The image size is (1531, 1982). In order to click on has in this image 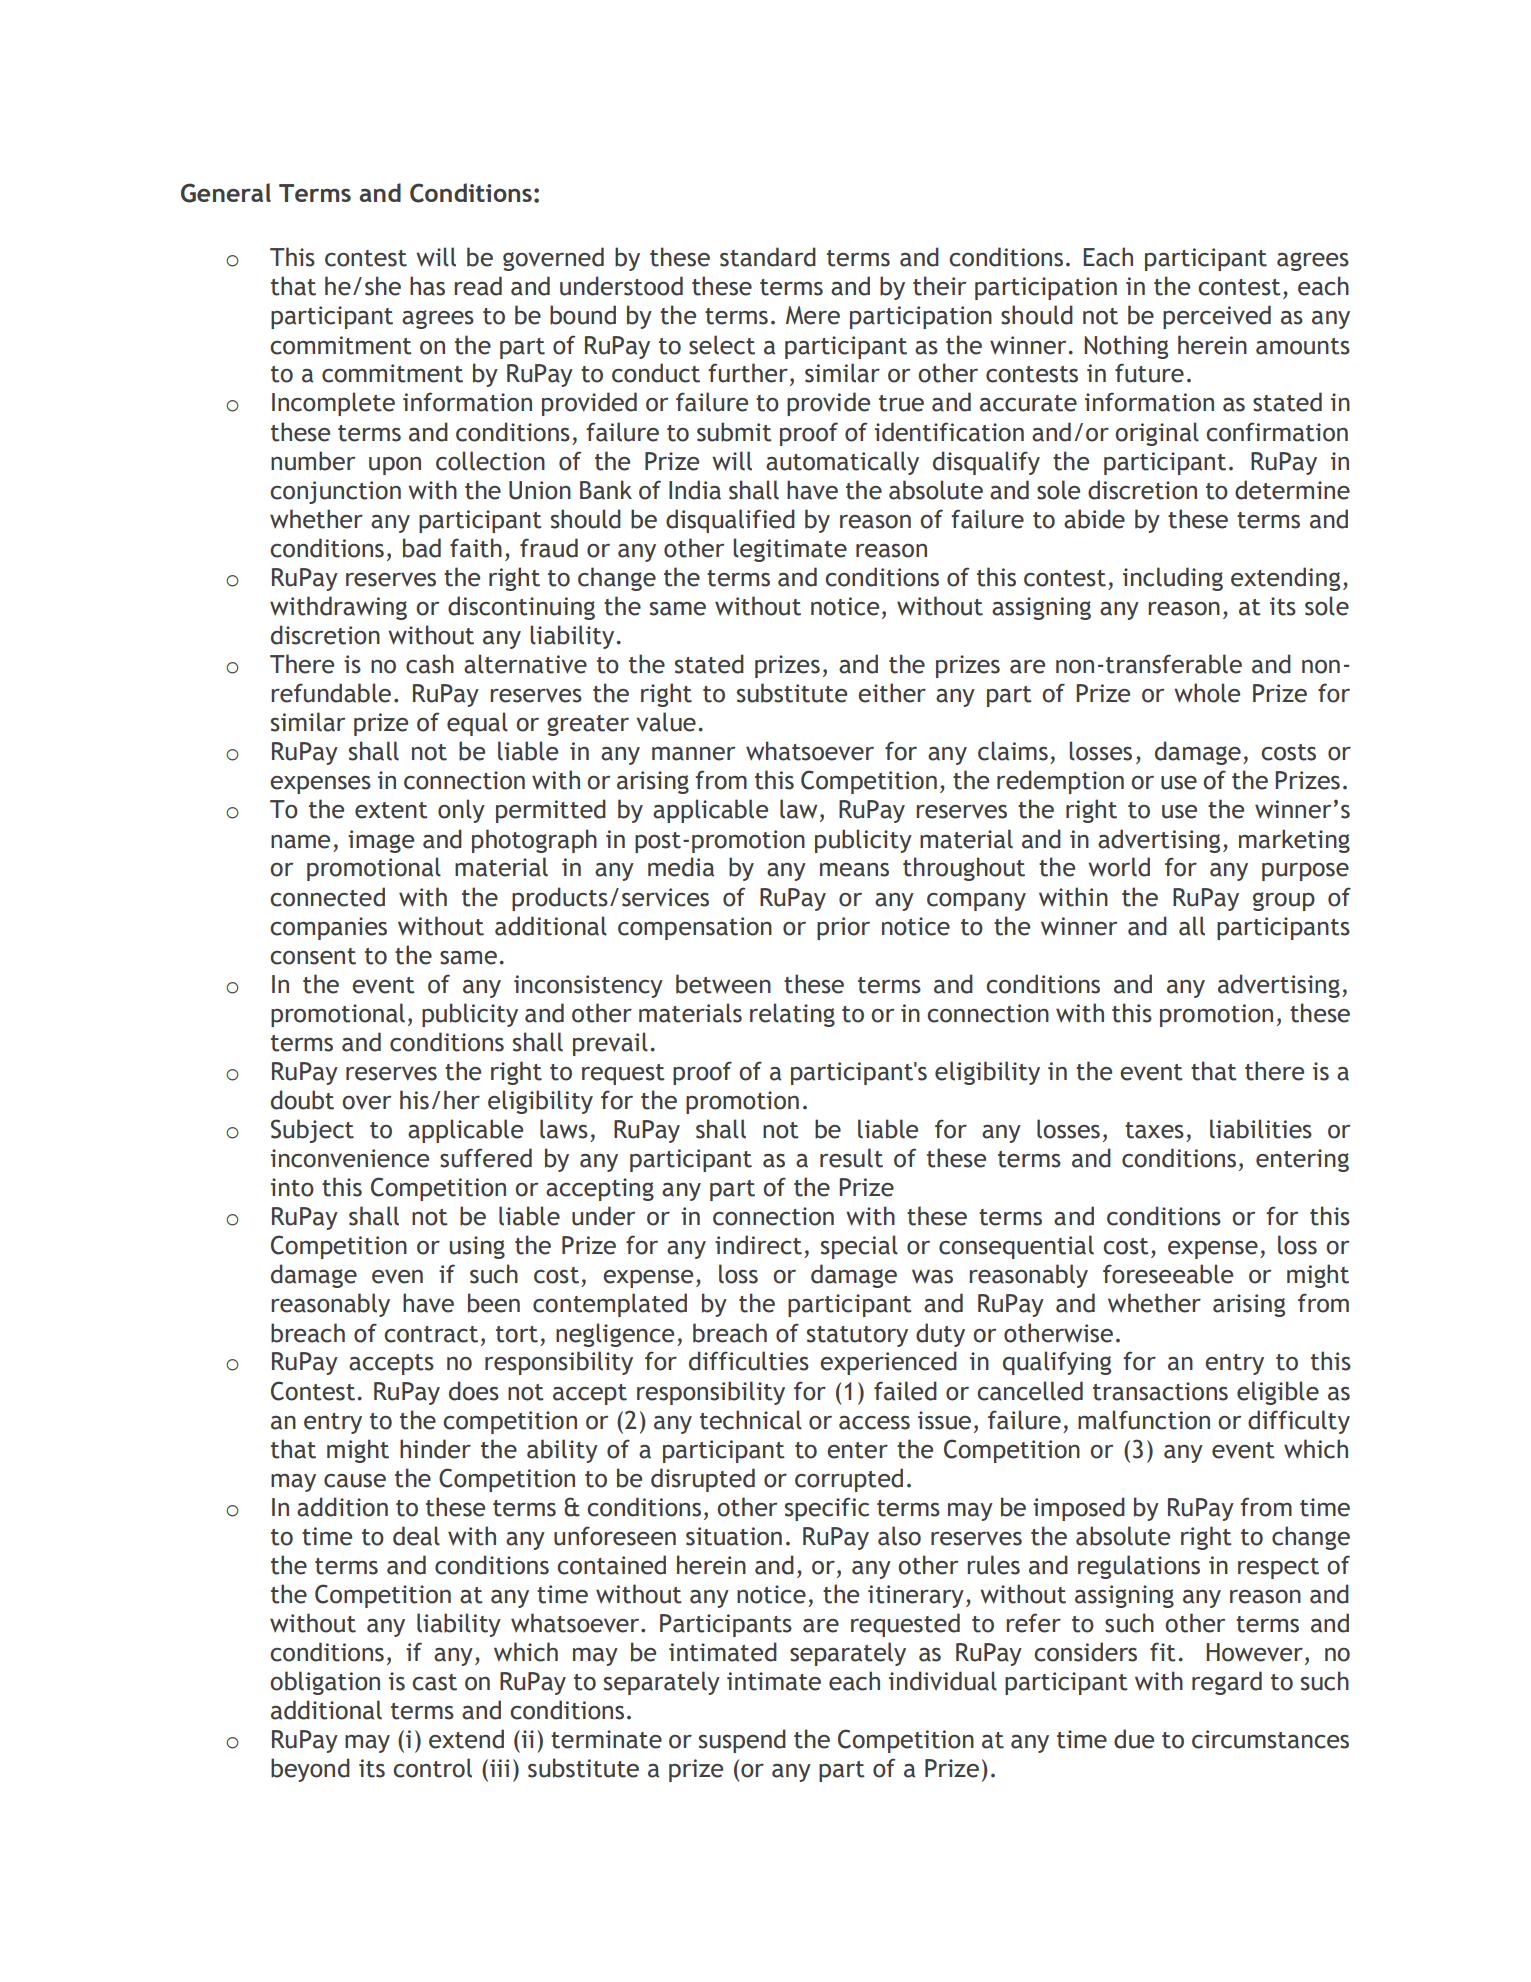, I will do `click(427, 286)`.
